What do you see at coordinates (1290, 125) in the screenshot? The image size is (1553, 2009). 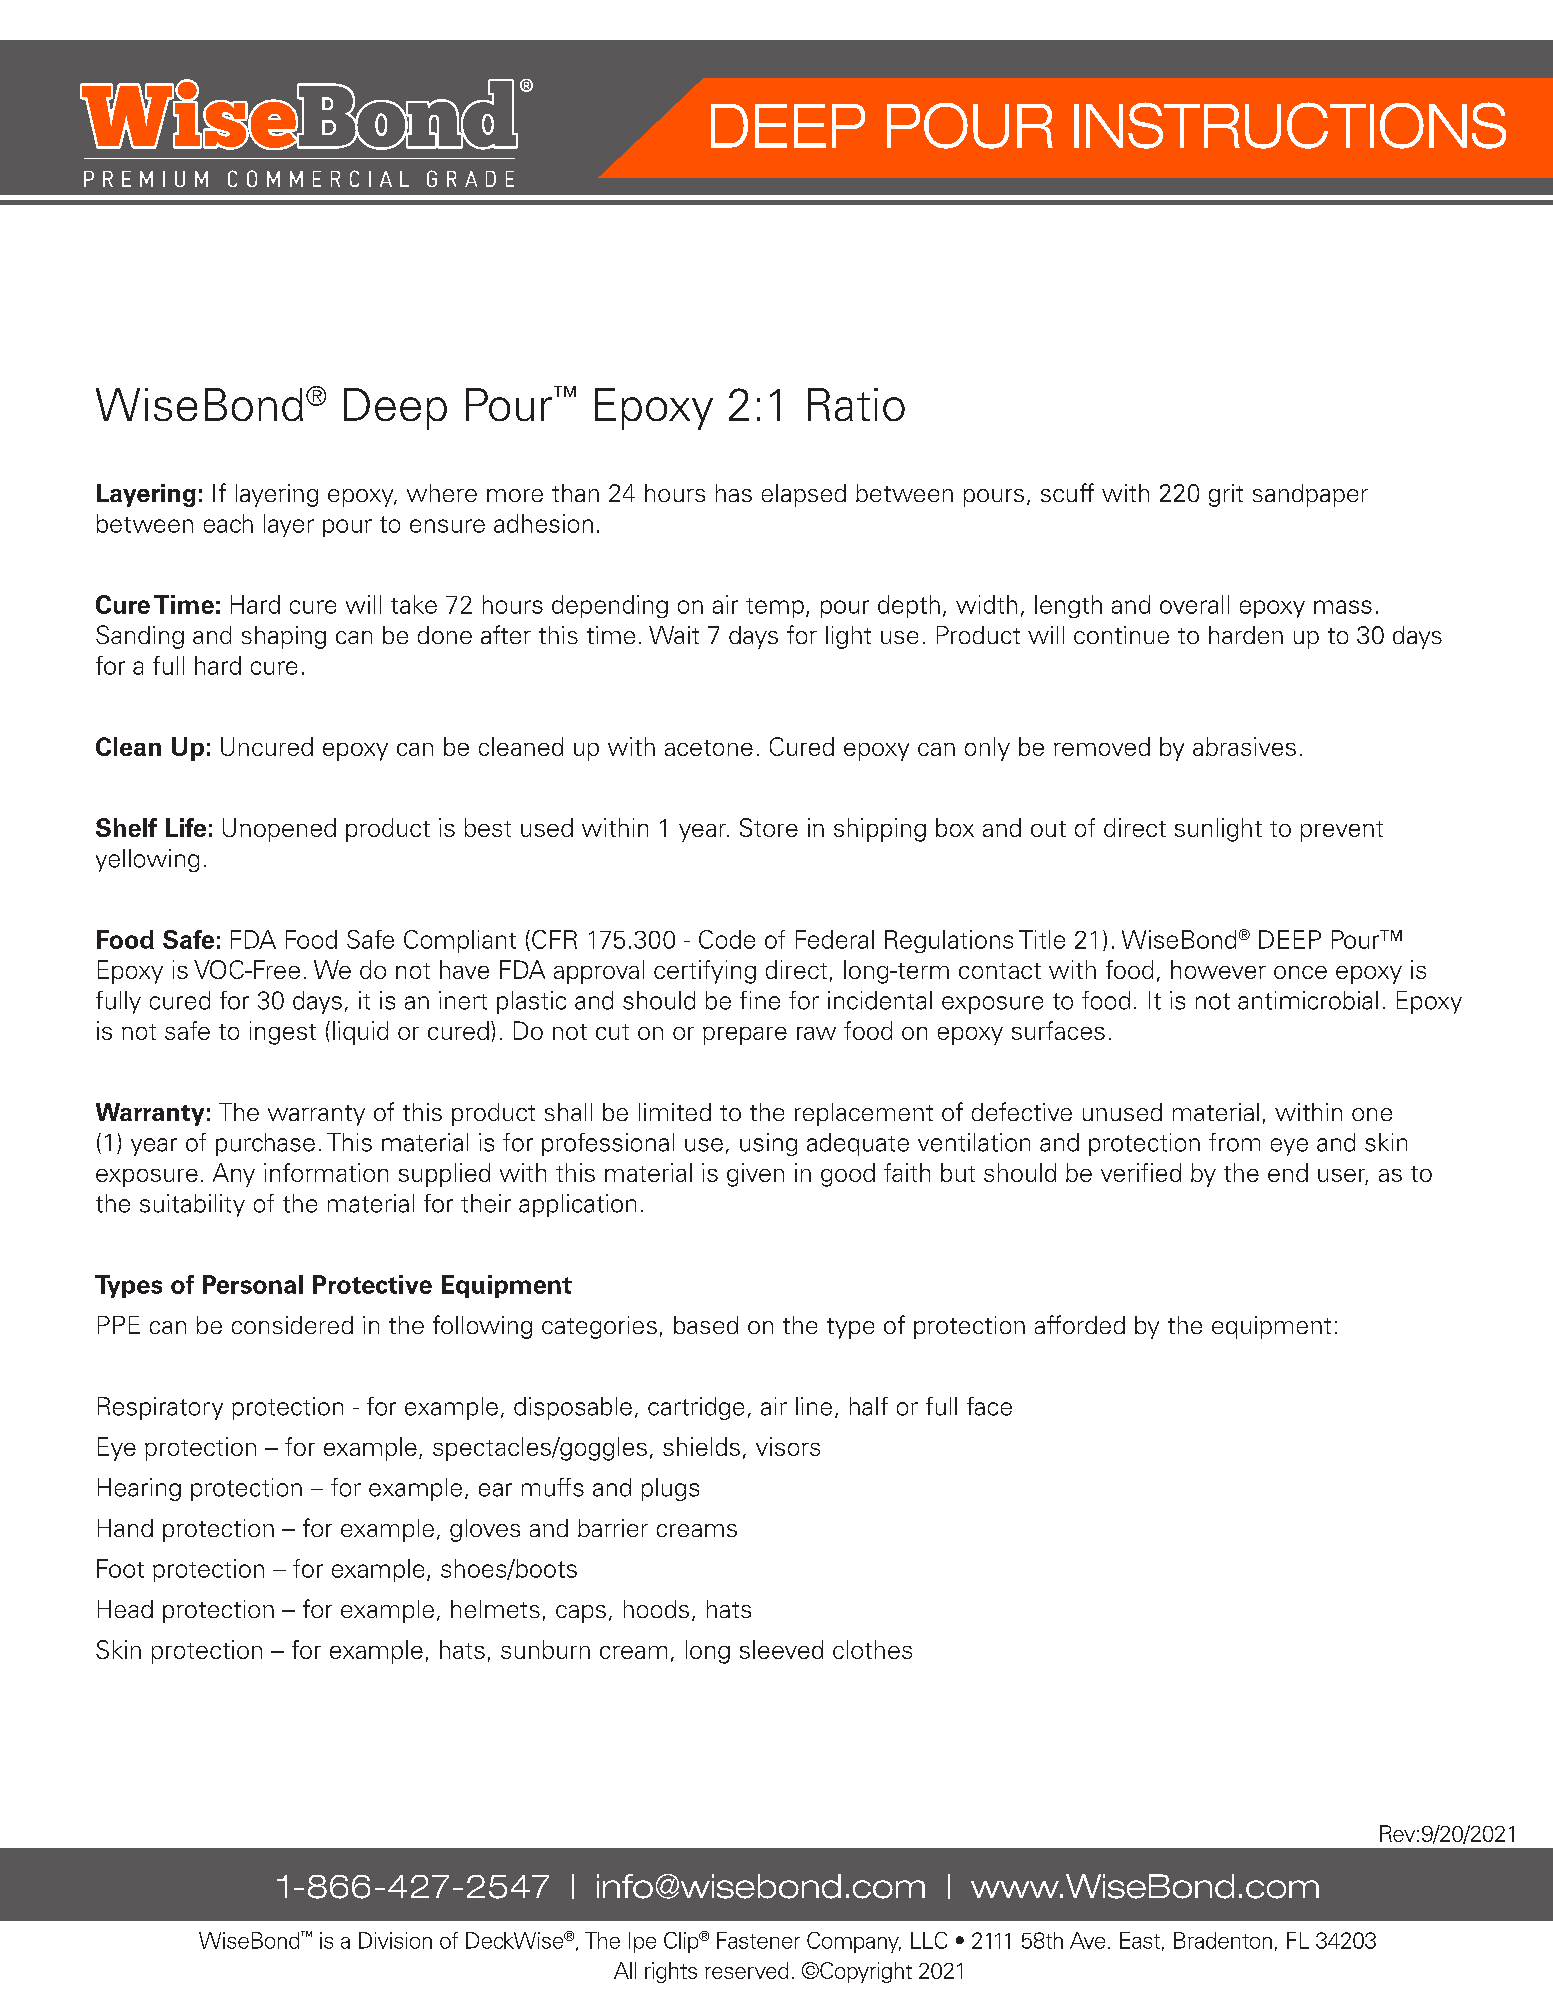 I see `INSTRUCTIONS` at bounding box center [1290, 125].
